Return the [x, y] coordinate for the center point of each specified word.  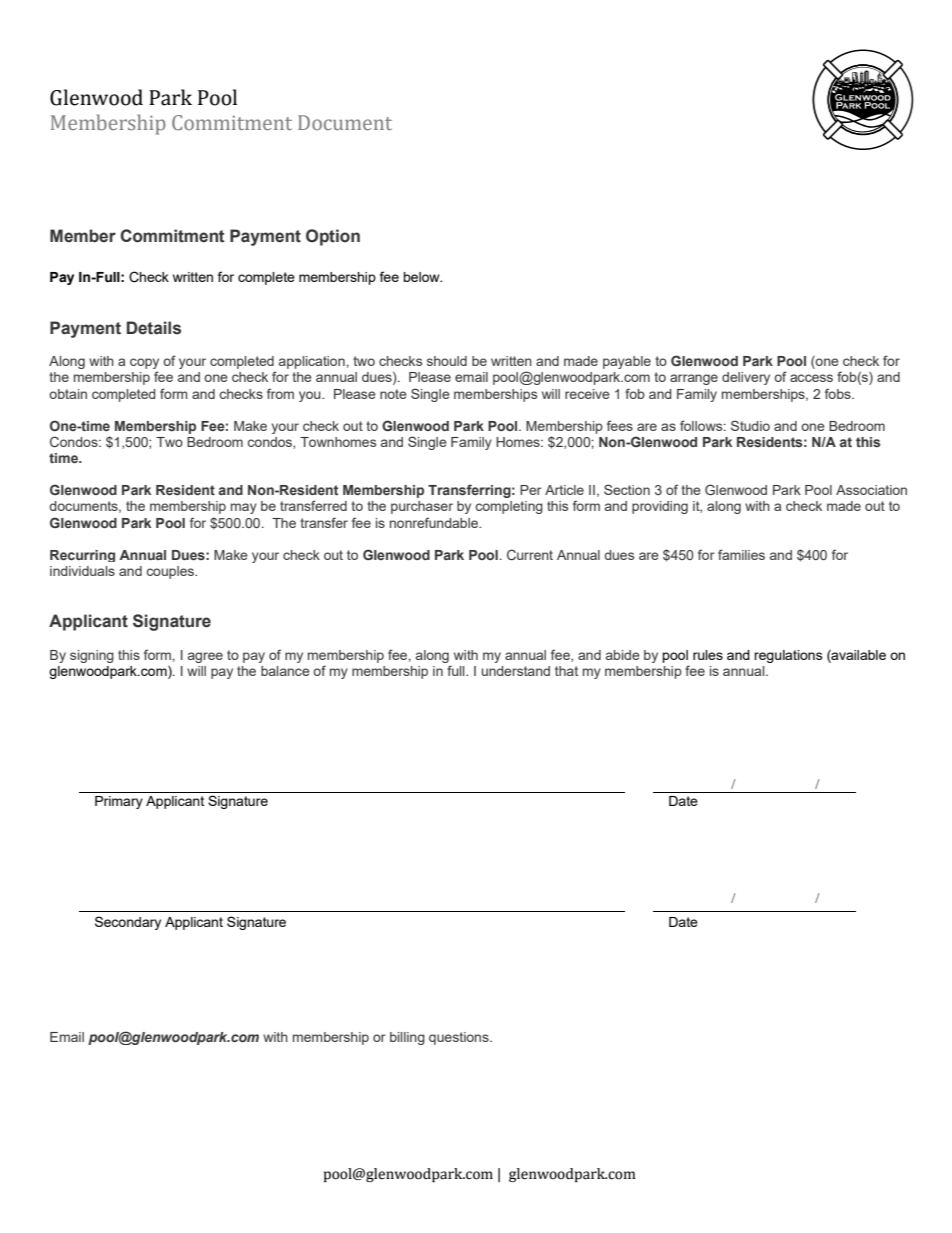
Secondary [128, 923]
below [422, 277]
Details [154, 328]
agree [205, 657]
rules [708, 655]
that [566, 671]
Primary [119, 802]
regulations [788, 656]
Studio [750, 425]
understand [516, 671]
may [244, 508]
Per [531, 490]
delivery [746, 378]
